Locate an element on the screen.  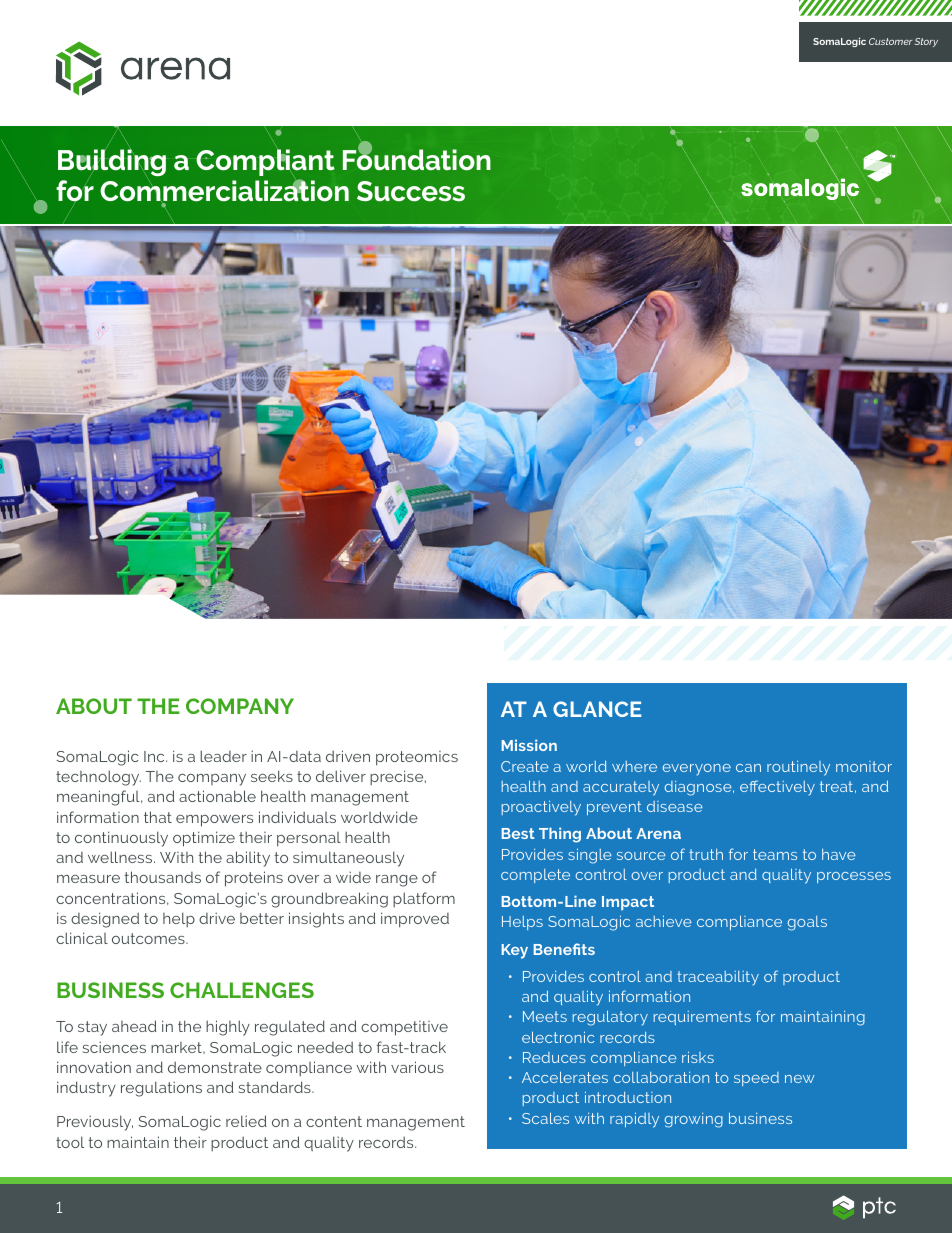
have is located at coordinates (839, 854).
